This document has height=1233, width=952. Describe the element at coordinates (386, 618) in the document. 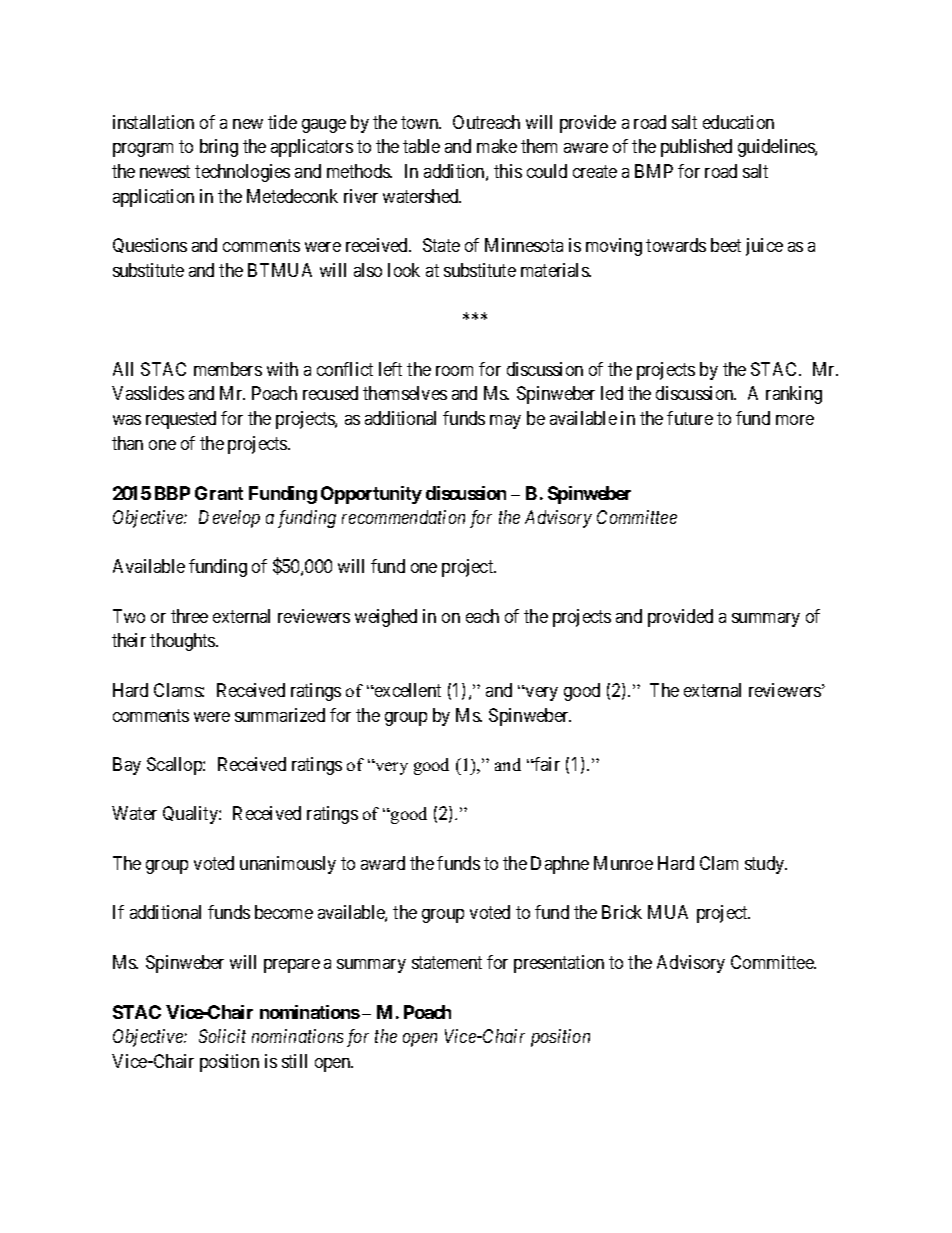

I see `weighed` at that location.
